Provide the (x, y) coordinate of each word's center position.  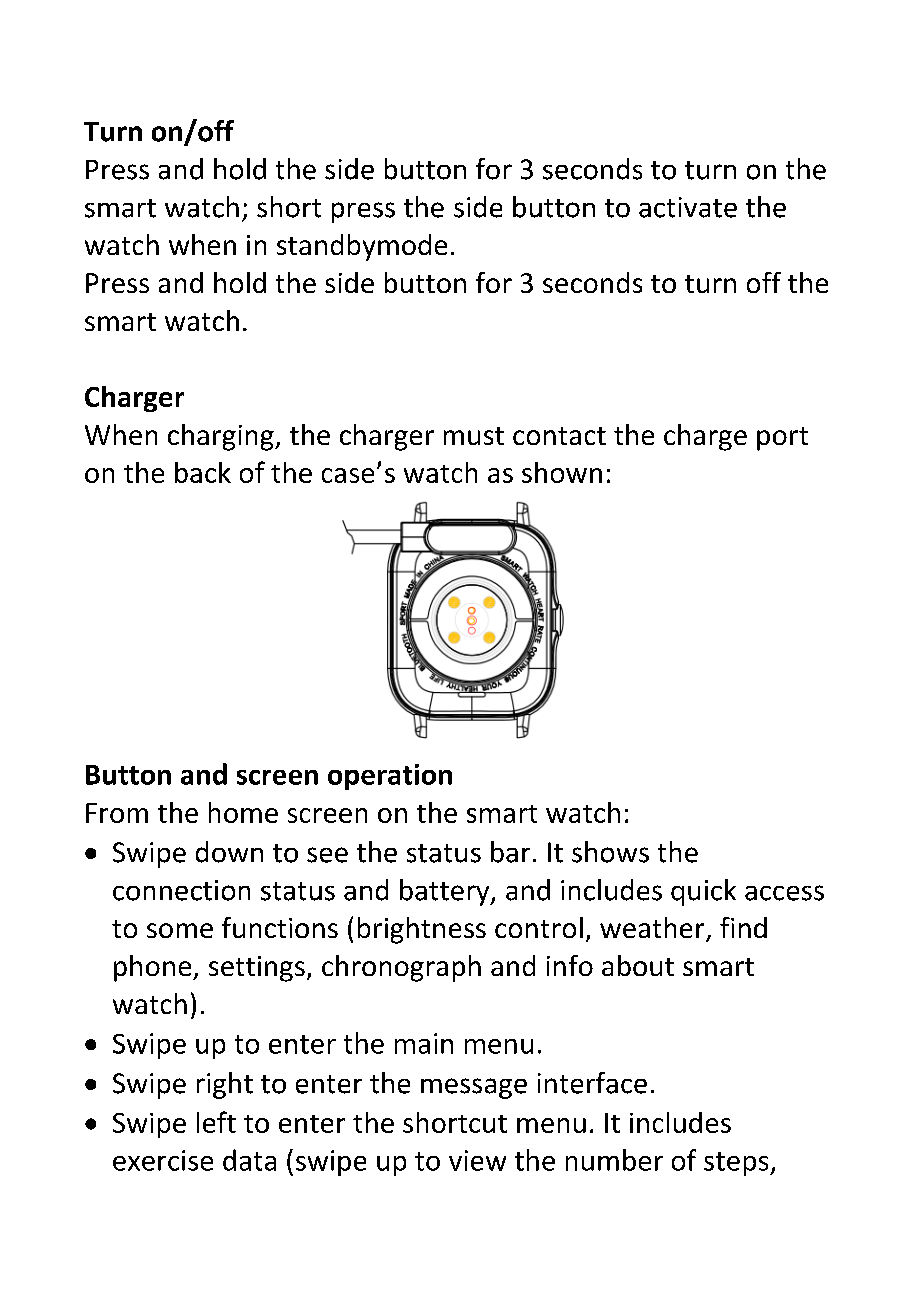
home (243, 812)
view (477, 1160)
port (782, 439)
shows (610, 852)
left (216, 1122)
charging (222, 437)
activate (688, 207)
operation (390, 777)
